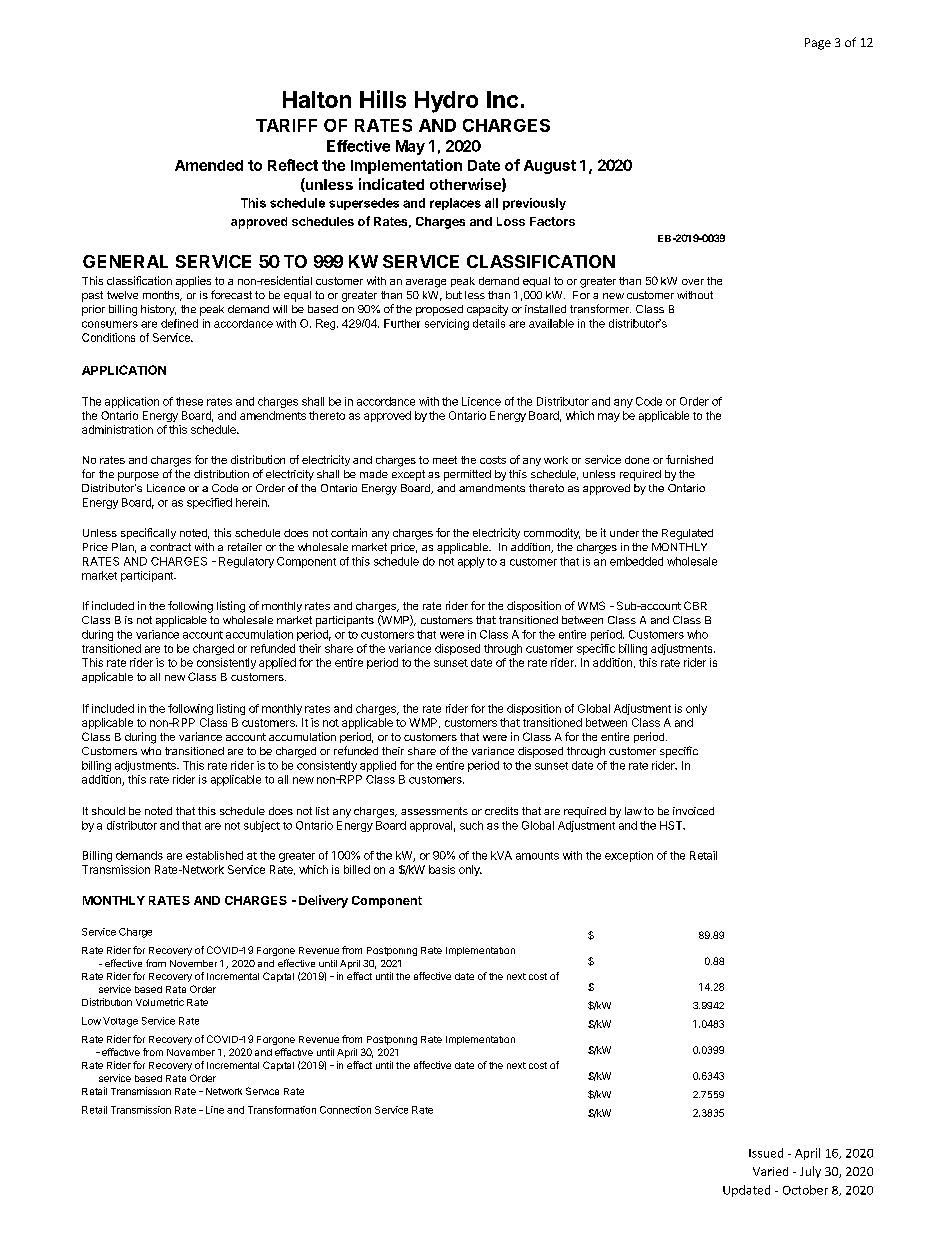 The height and width of the document is (1233, 952). Describe the element at coordinates (209, 165) in the document. I see `Amended` at that location.
